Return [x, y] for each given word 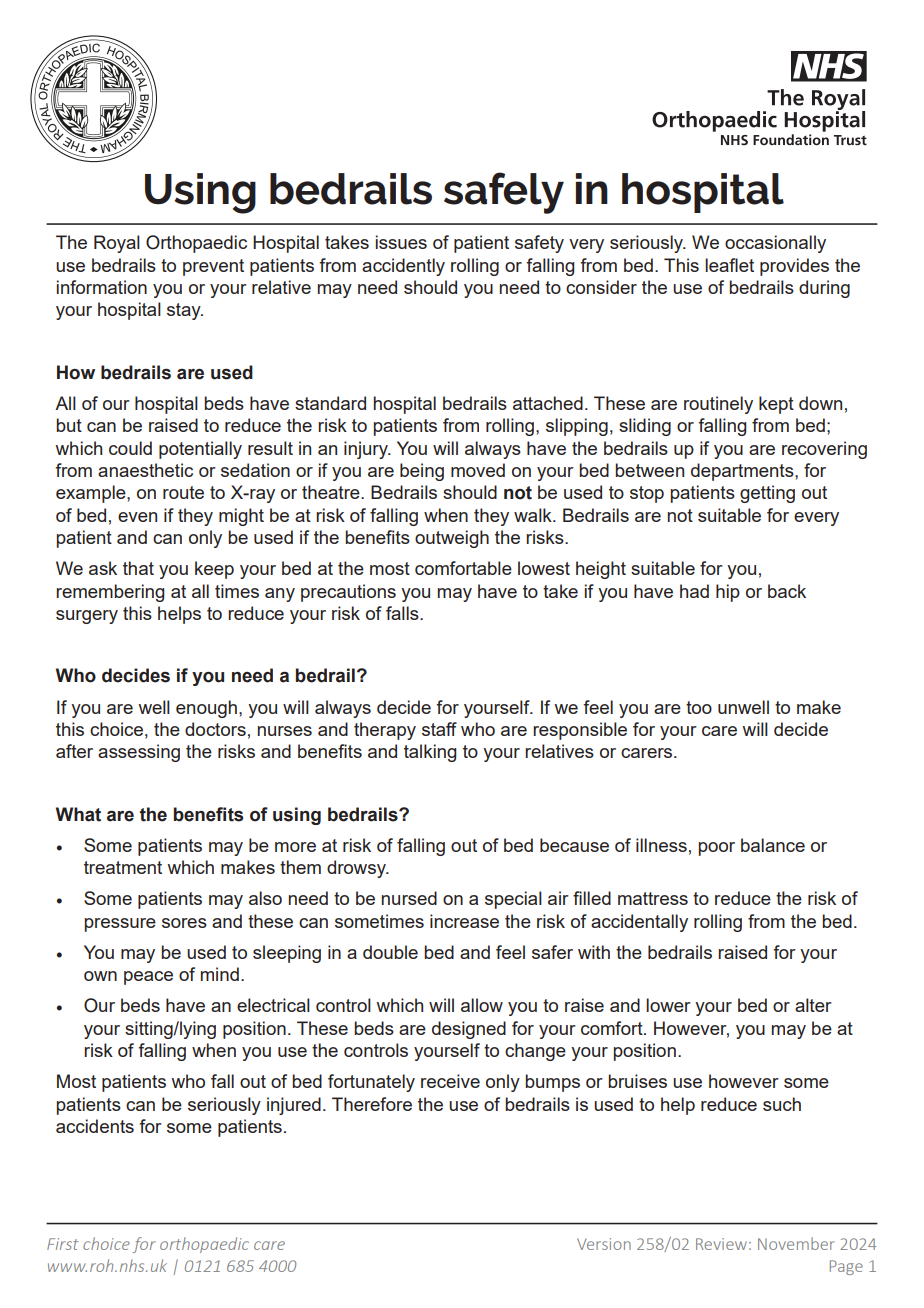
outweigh [452, 539]
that [138, 568]
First [63, 1244]
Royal [117, 244]
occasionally [775, 244]
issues [401, 242]
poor [717, 849]
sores [184, 923]
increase [464, 921]
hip [728, 593]
